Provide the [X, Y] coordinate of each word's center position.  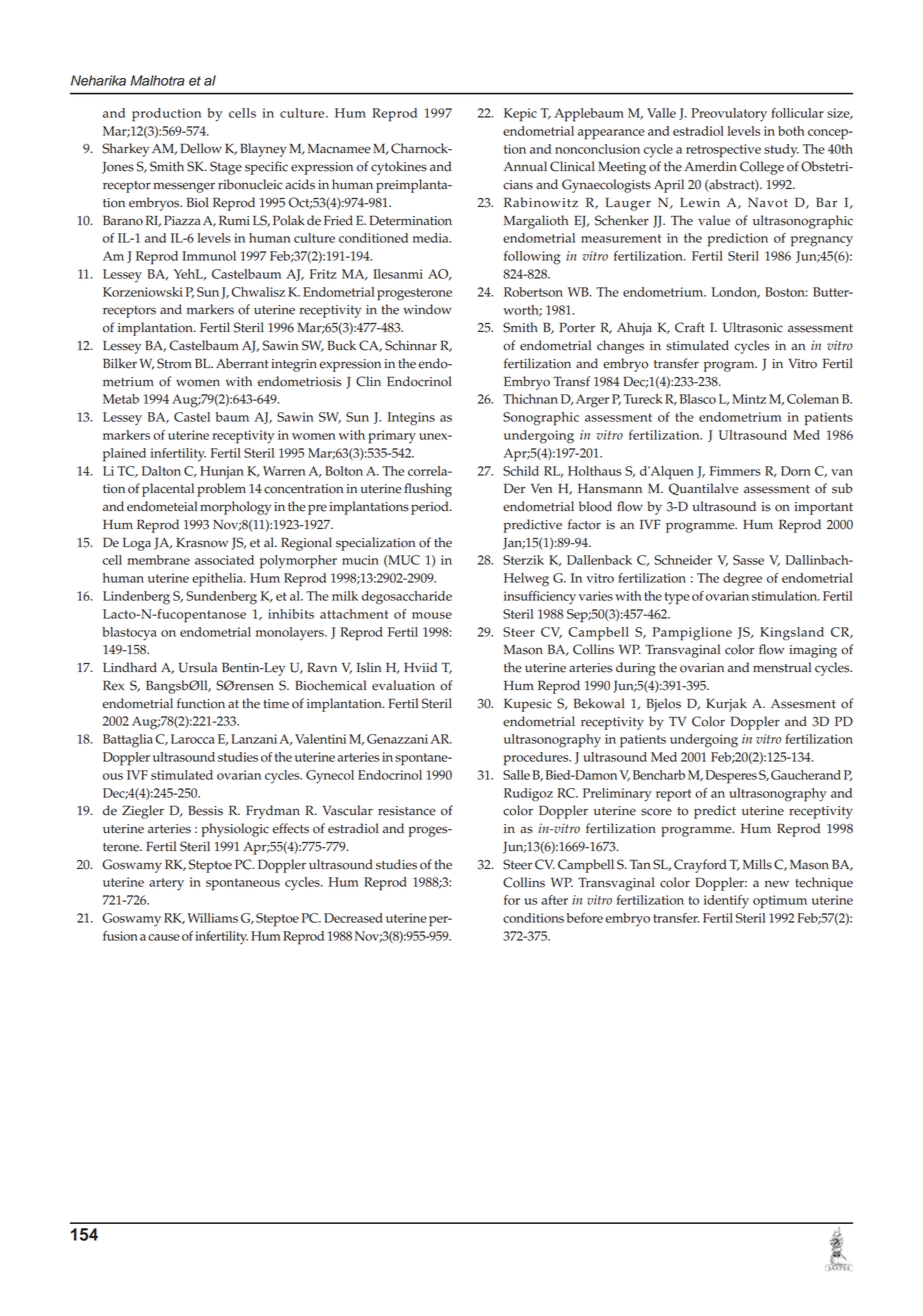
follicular [797, 113]
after [554, 900]
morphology [235, 508]
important [824, 508]
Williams [212, 918]
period [431, 508]
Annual [525, 166]
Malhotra [157, 80]
